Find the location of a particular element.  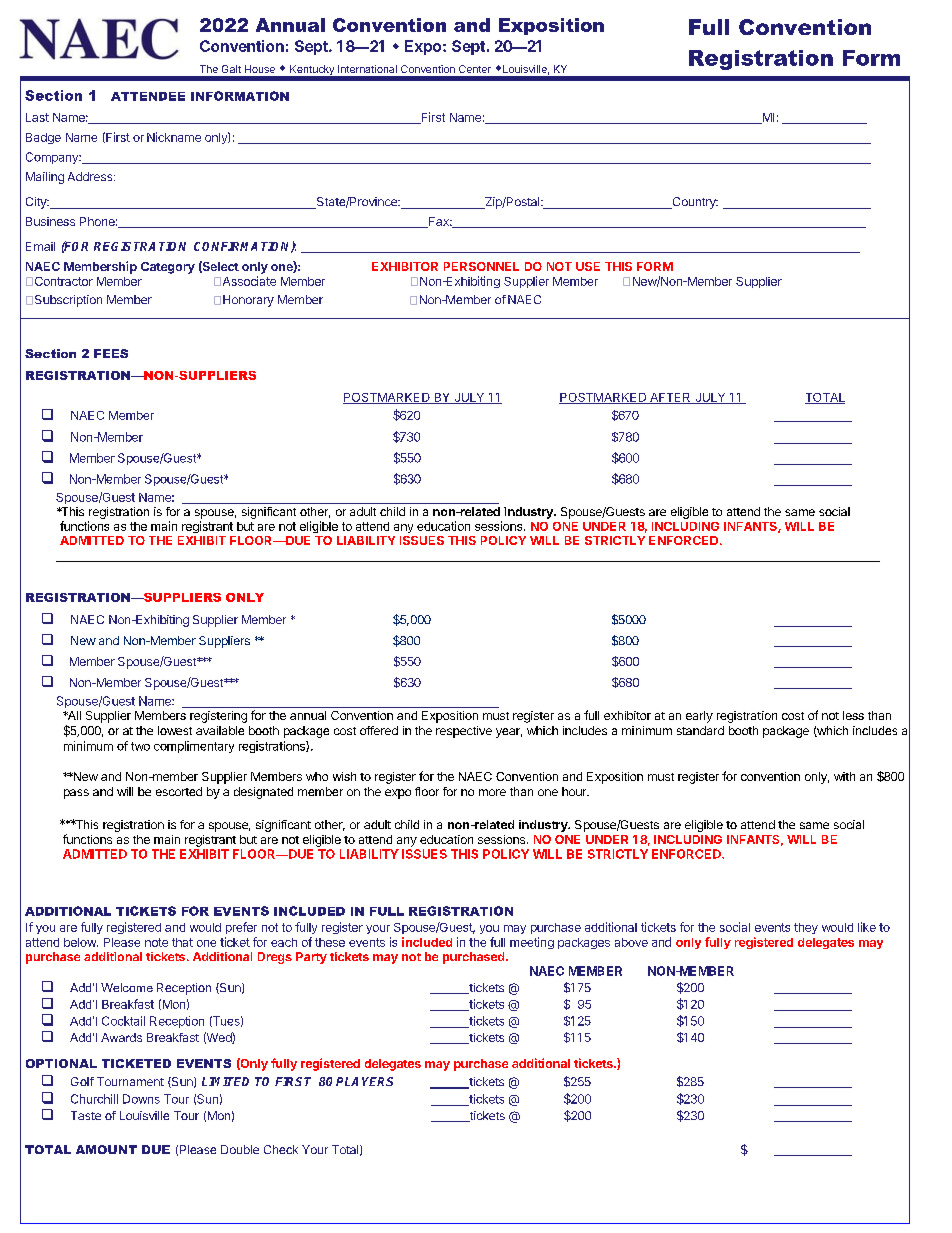

Downs is located at coordinates (141, 1099).
